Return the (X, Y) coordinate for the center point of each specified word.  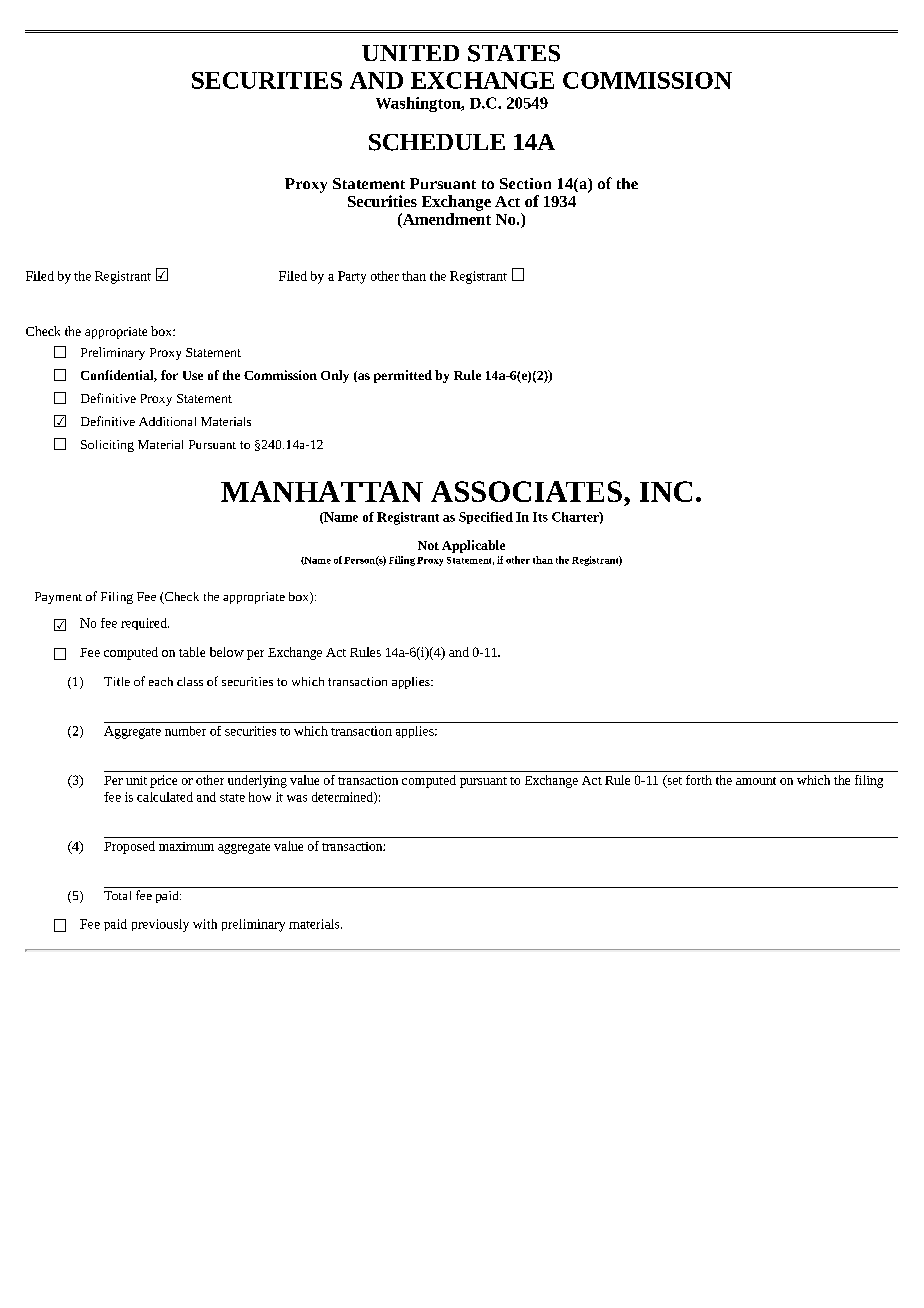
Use (193, 375)
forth (699, 780)
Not (428, 545)
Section (525, 183)
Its (540, 517)
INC (666, 491)
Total (117, 895)
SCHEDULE (437, 142)
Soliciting (107, 446)
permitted (403, 376)
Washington (419, 104)
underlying (257, 781)
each (161, 681)
